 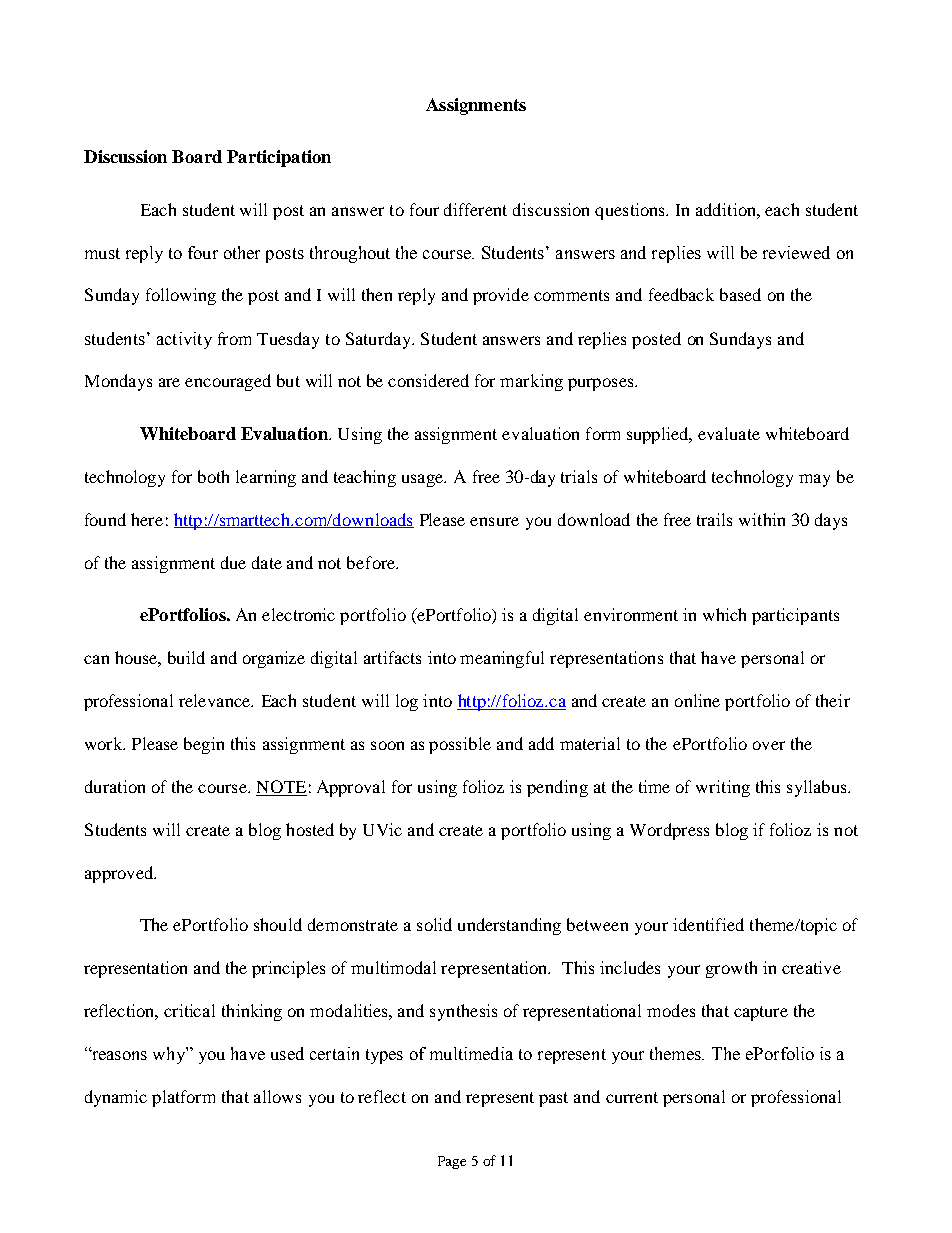 I want to click on here, so click(x=147, y=519).
